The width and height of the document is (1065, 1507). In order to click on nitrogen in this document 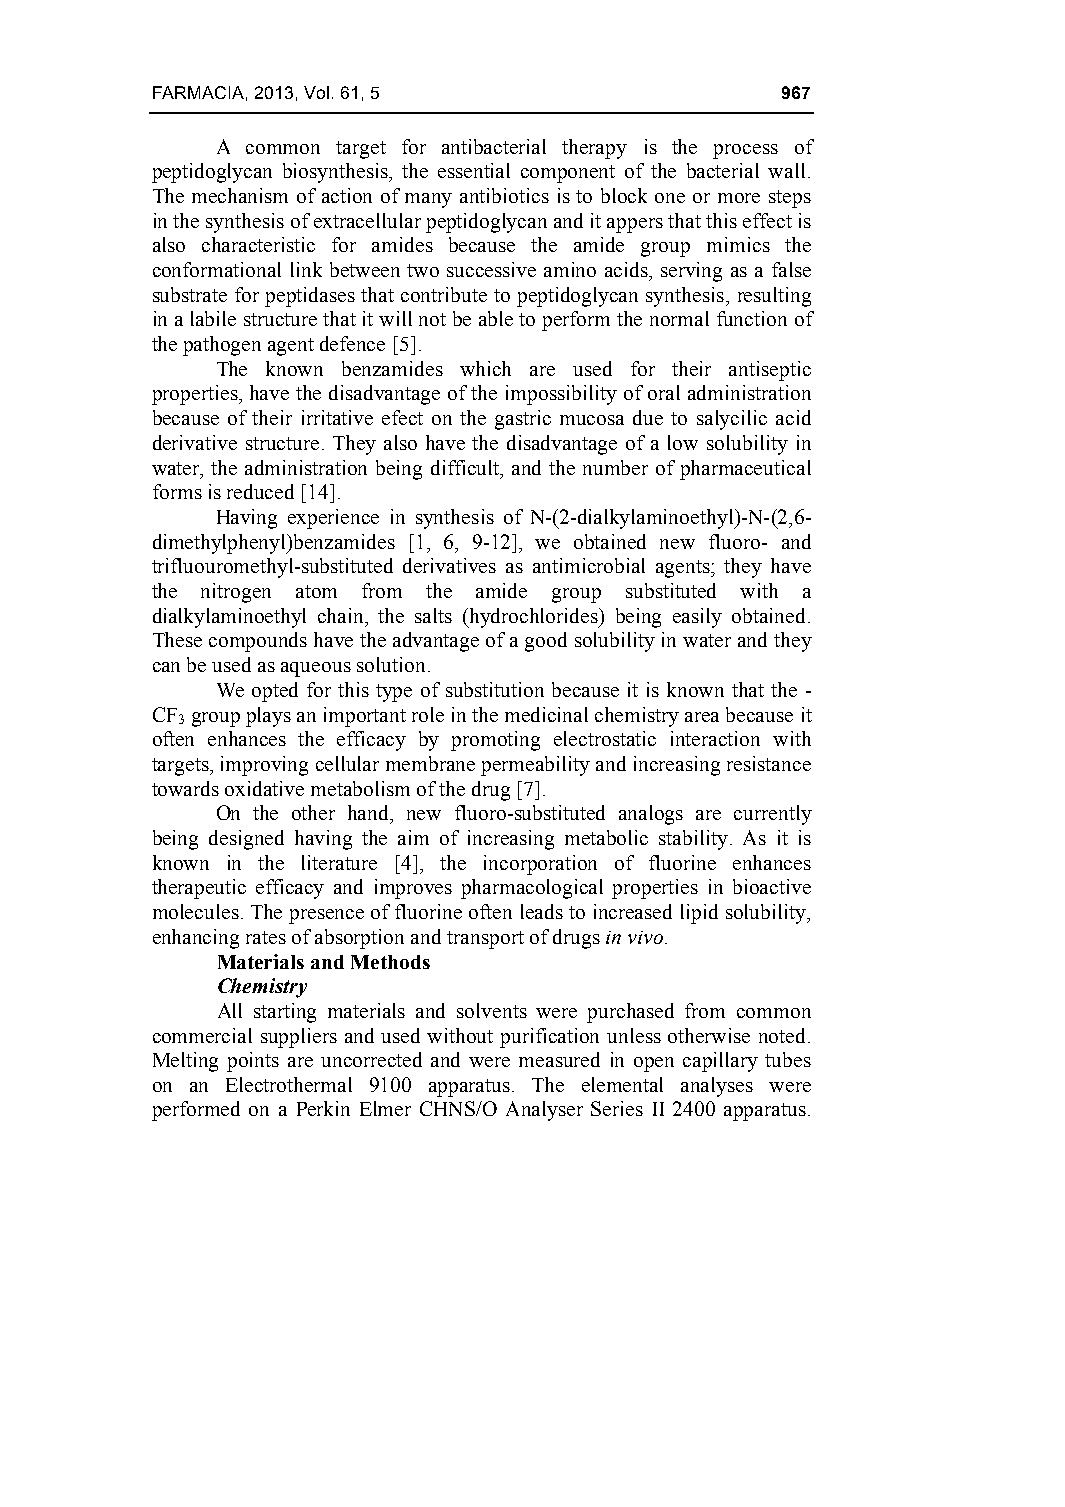, I will do `click(236, 593)`.
